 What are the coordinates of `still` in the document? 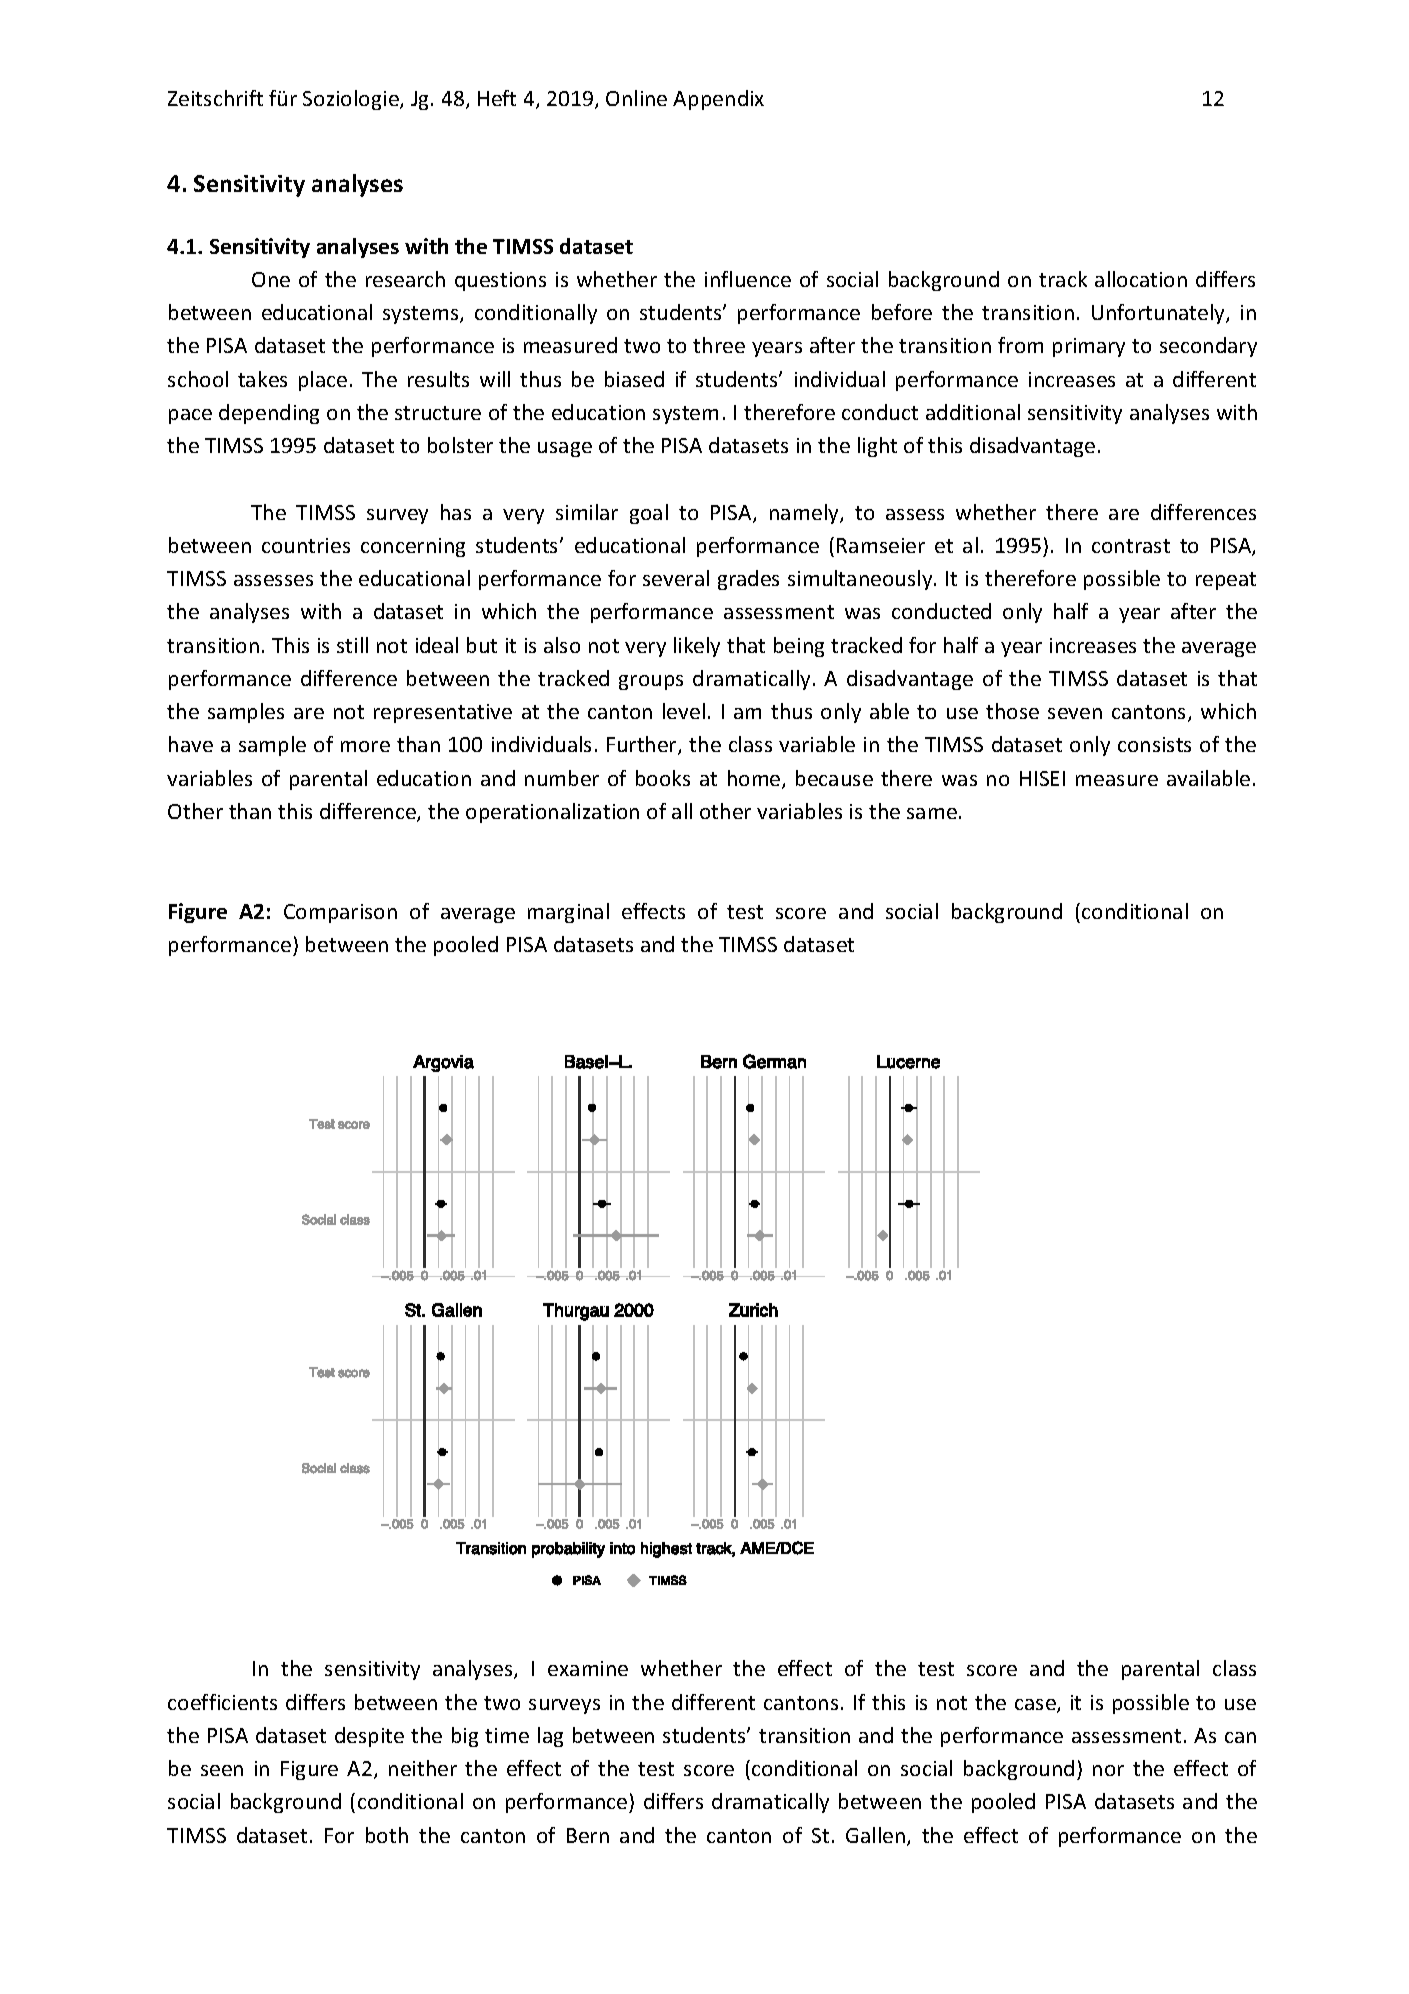 It's located at (352, 645).
